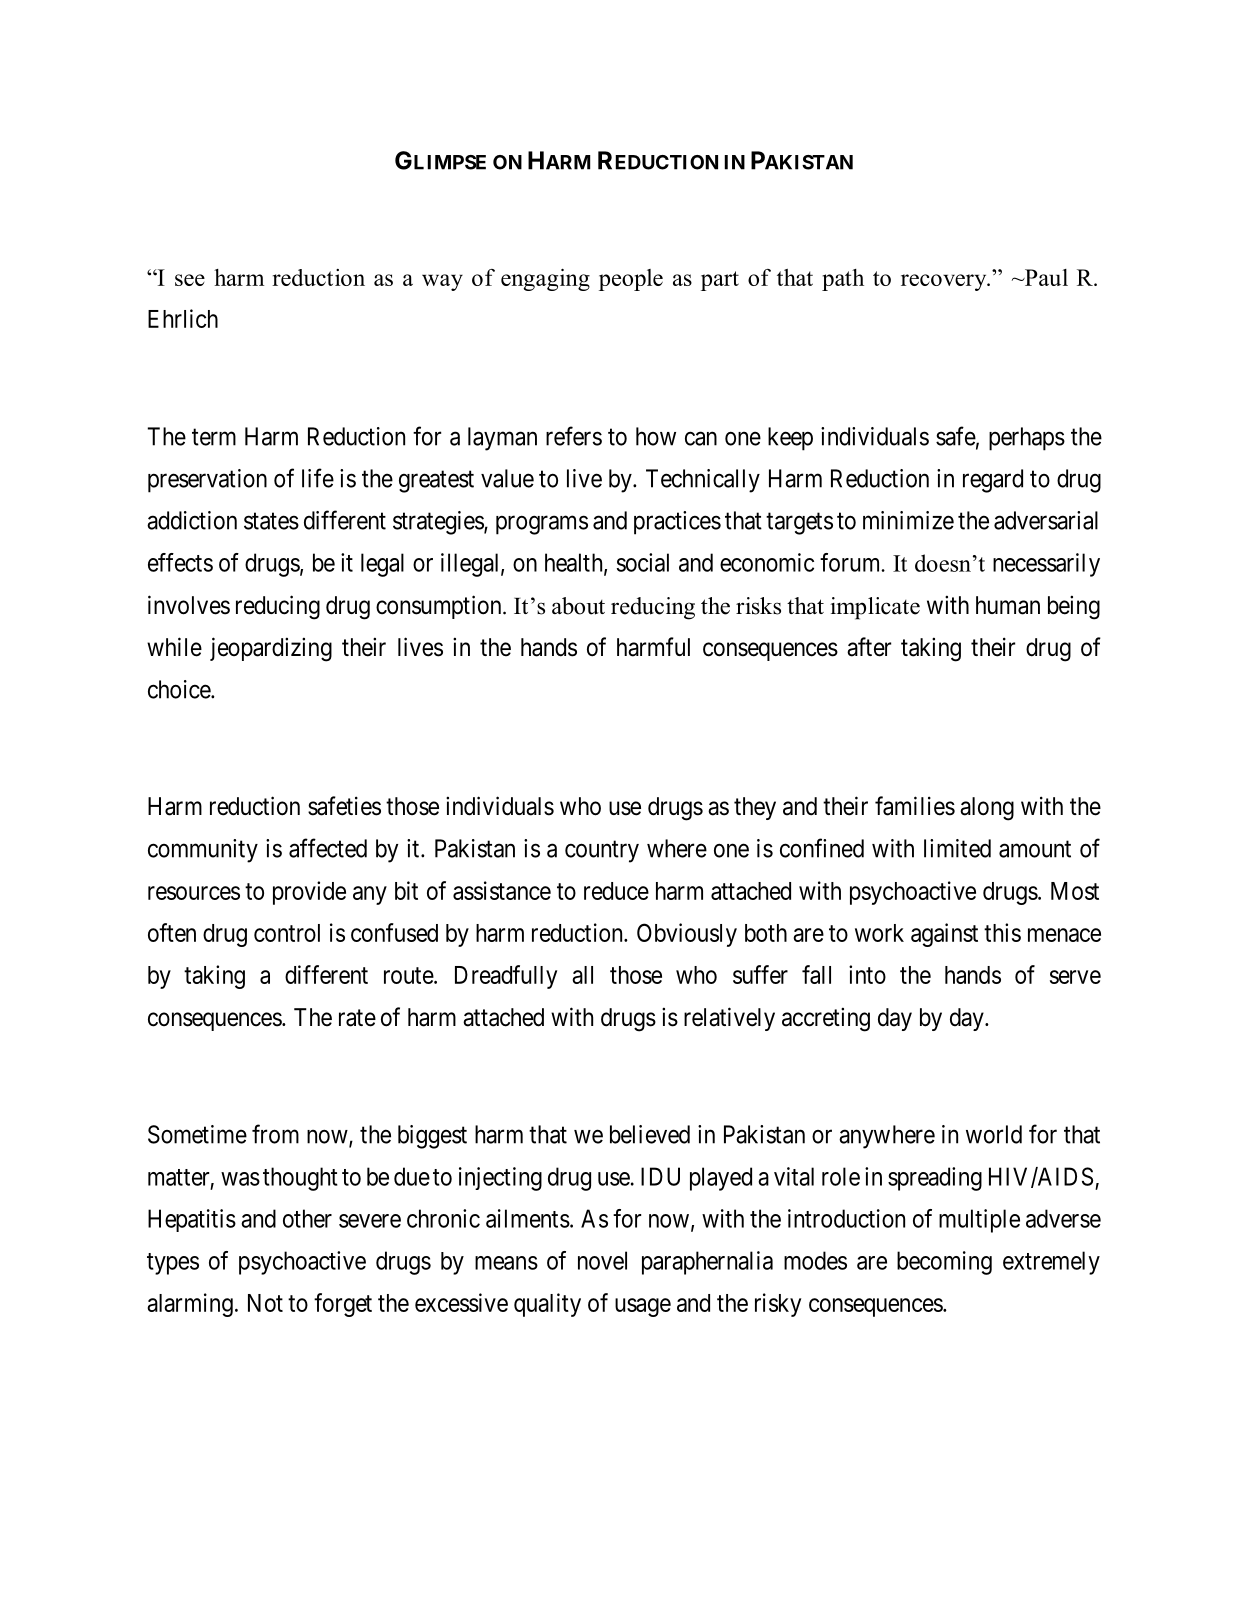 The width and height of the document is (1247, 1614). I want to click on control, so click(287, 933).
